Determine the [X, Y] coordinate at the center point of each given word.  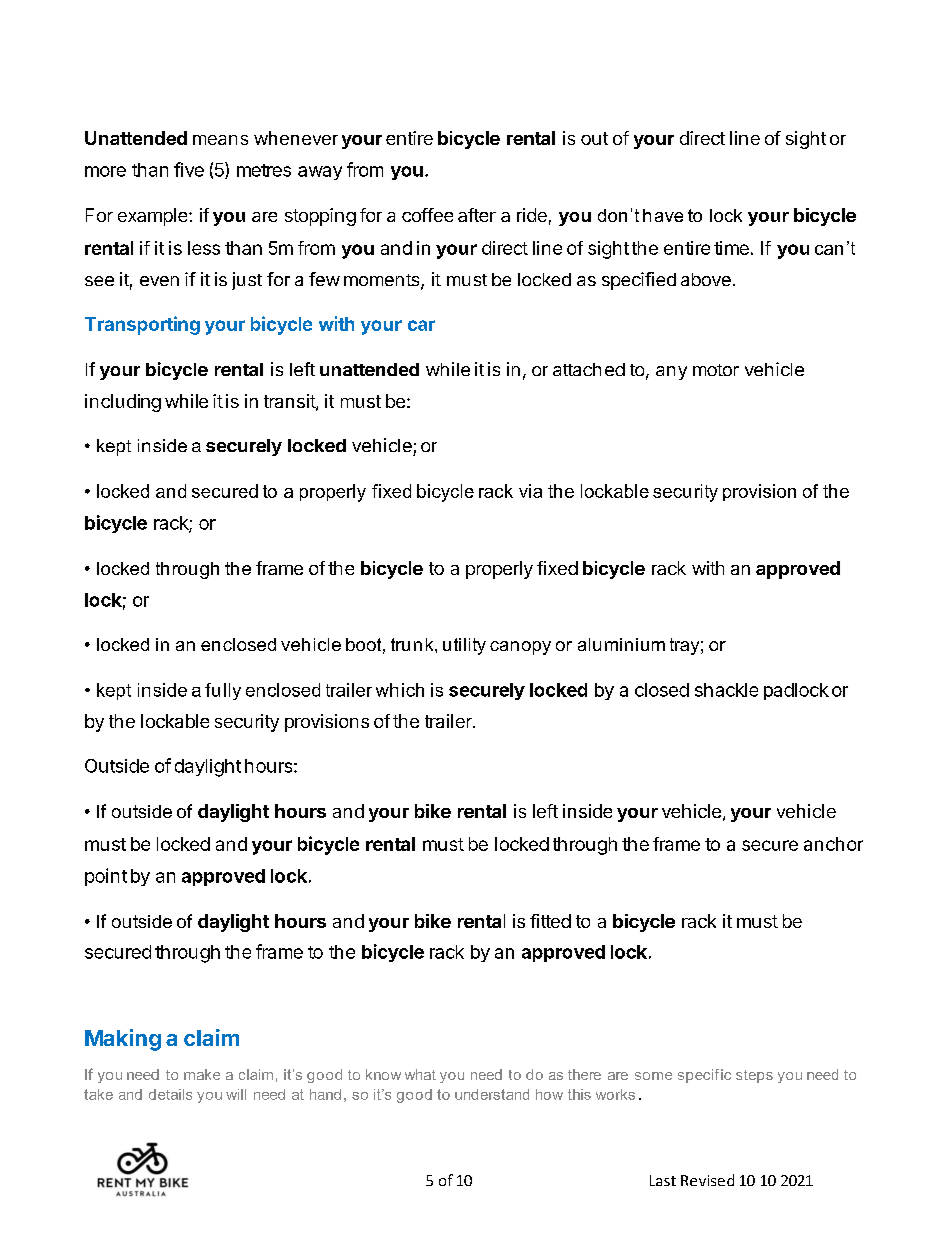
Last [663, 1180]
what [420, 1074]
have [663, 215]
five [189, 169]
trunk [413, 644]
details [170, 1094]
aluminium [621, 644]
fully [223, 691]
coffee [427, 215]
